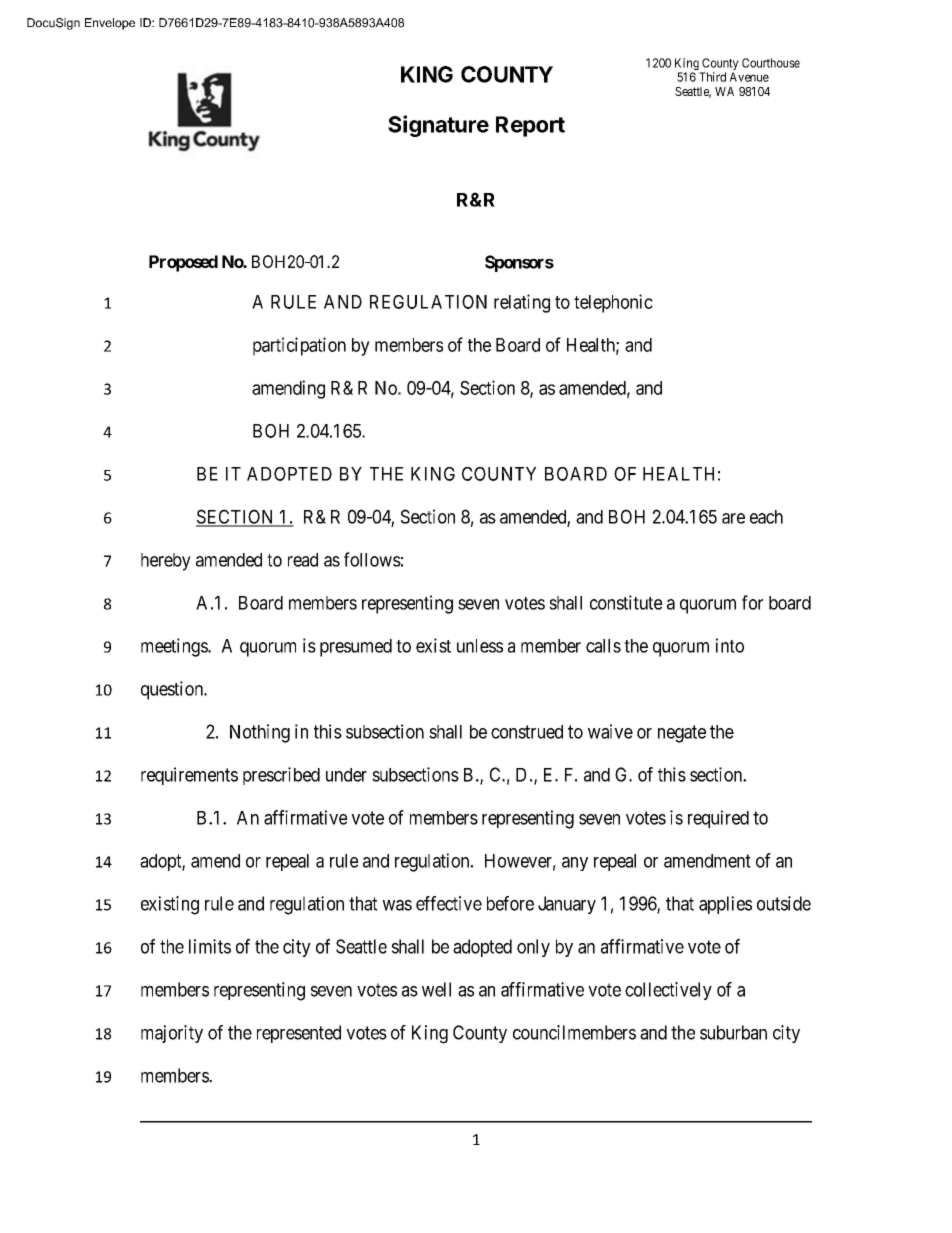 The height and width of the page is (1233, 952). I want to click on Nothing, so click(260, 733).
